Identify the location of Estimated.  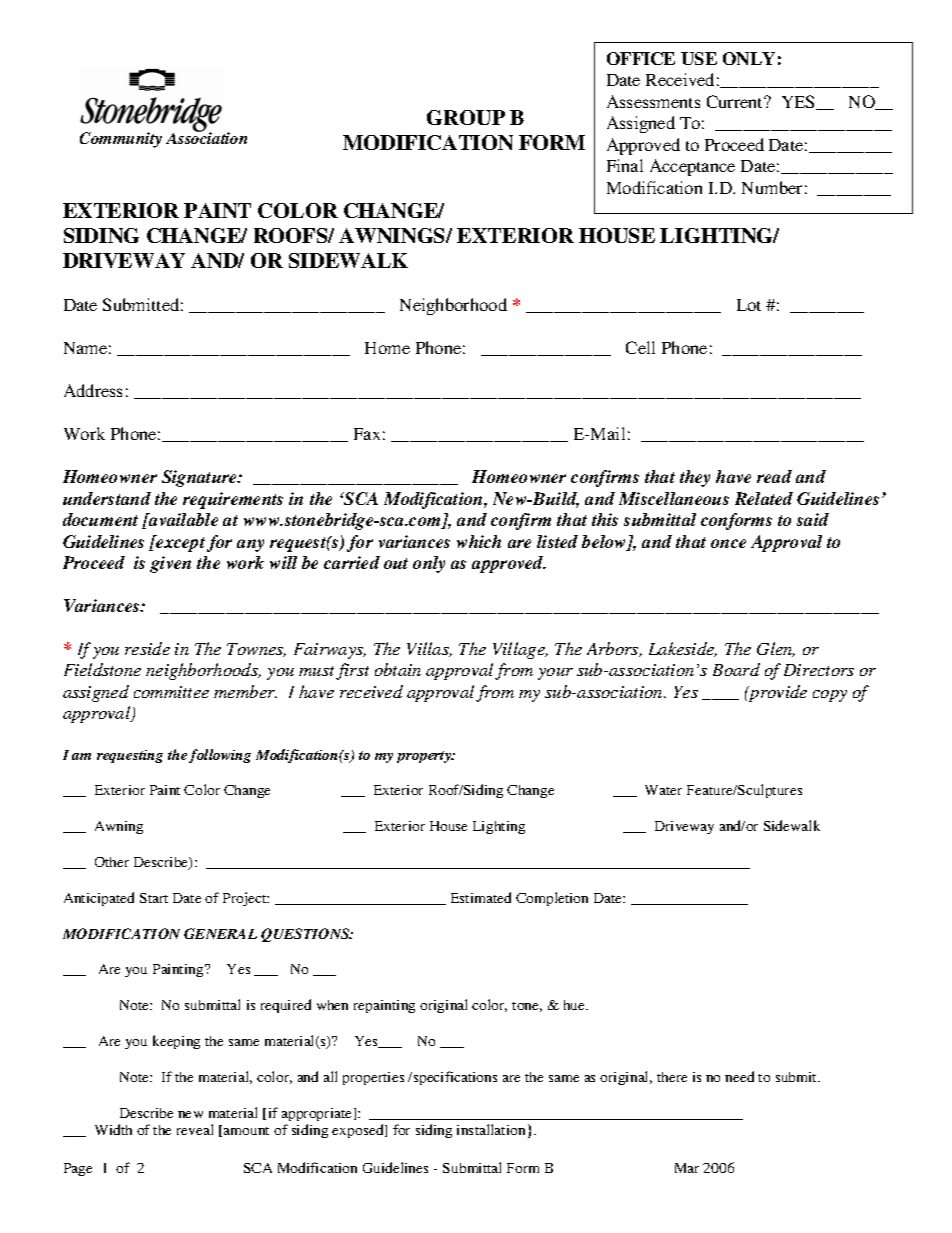
(481, 897).
